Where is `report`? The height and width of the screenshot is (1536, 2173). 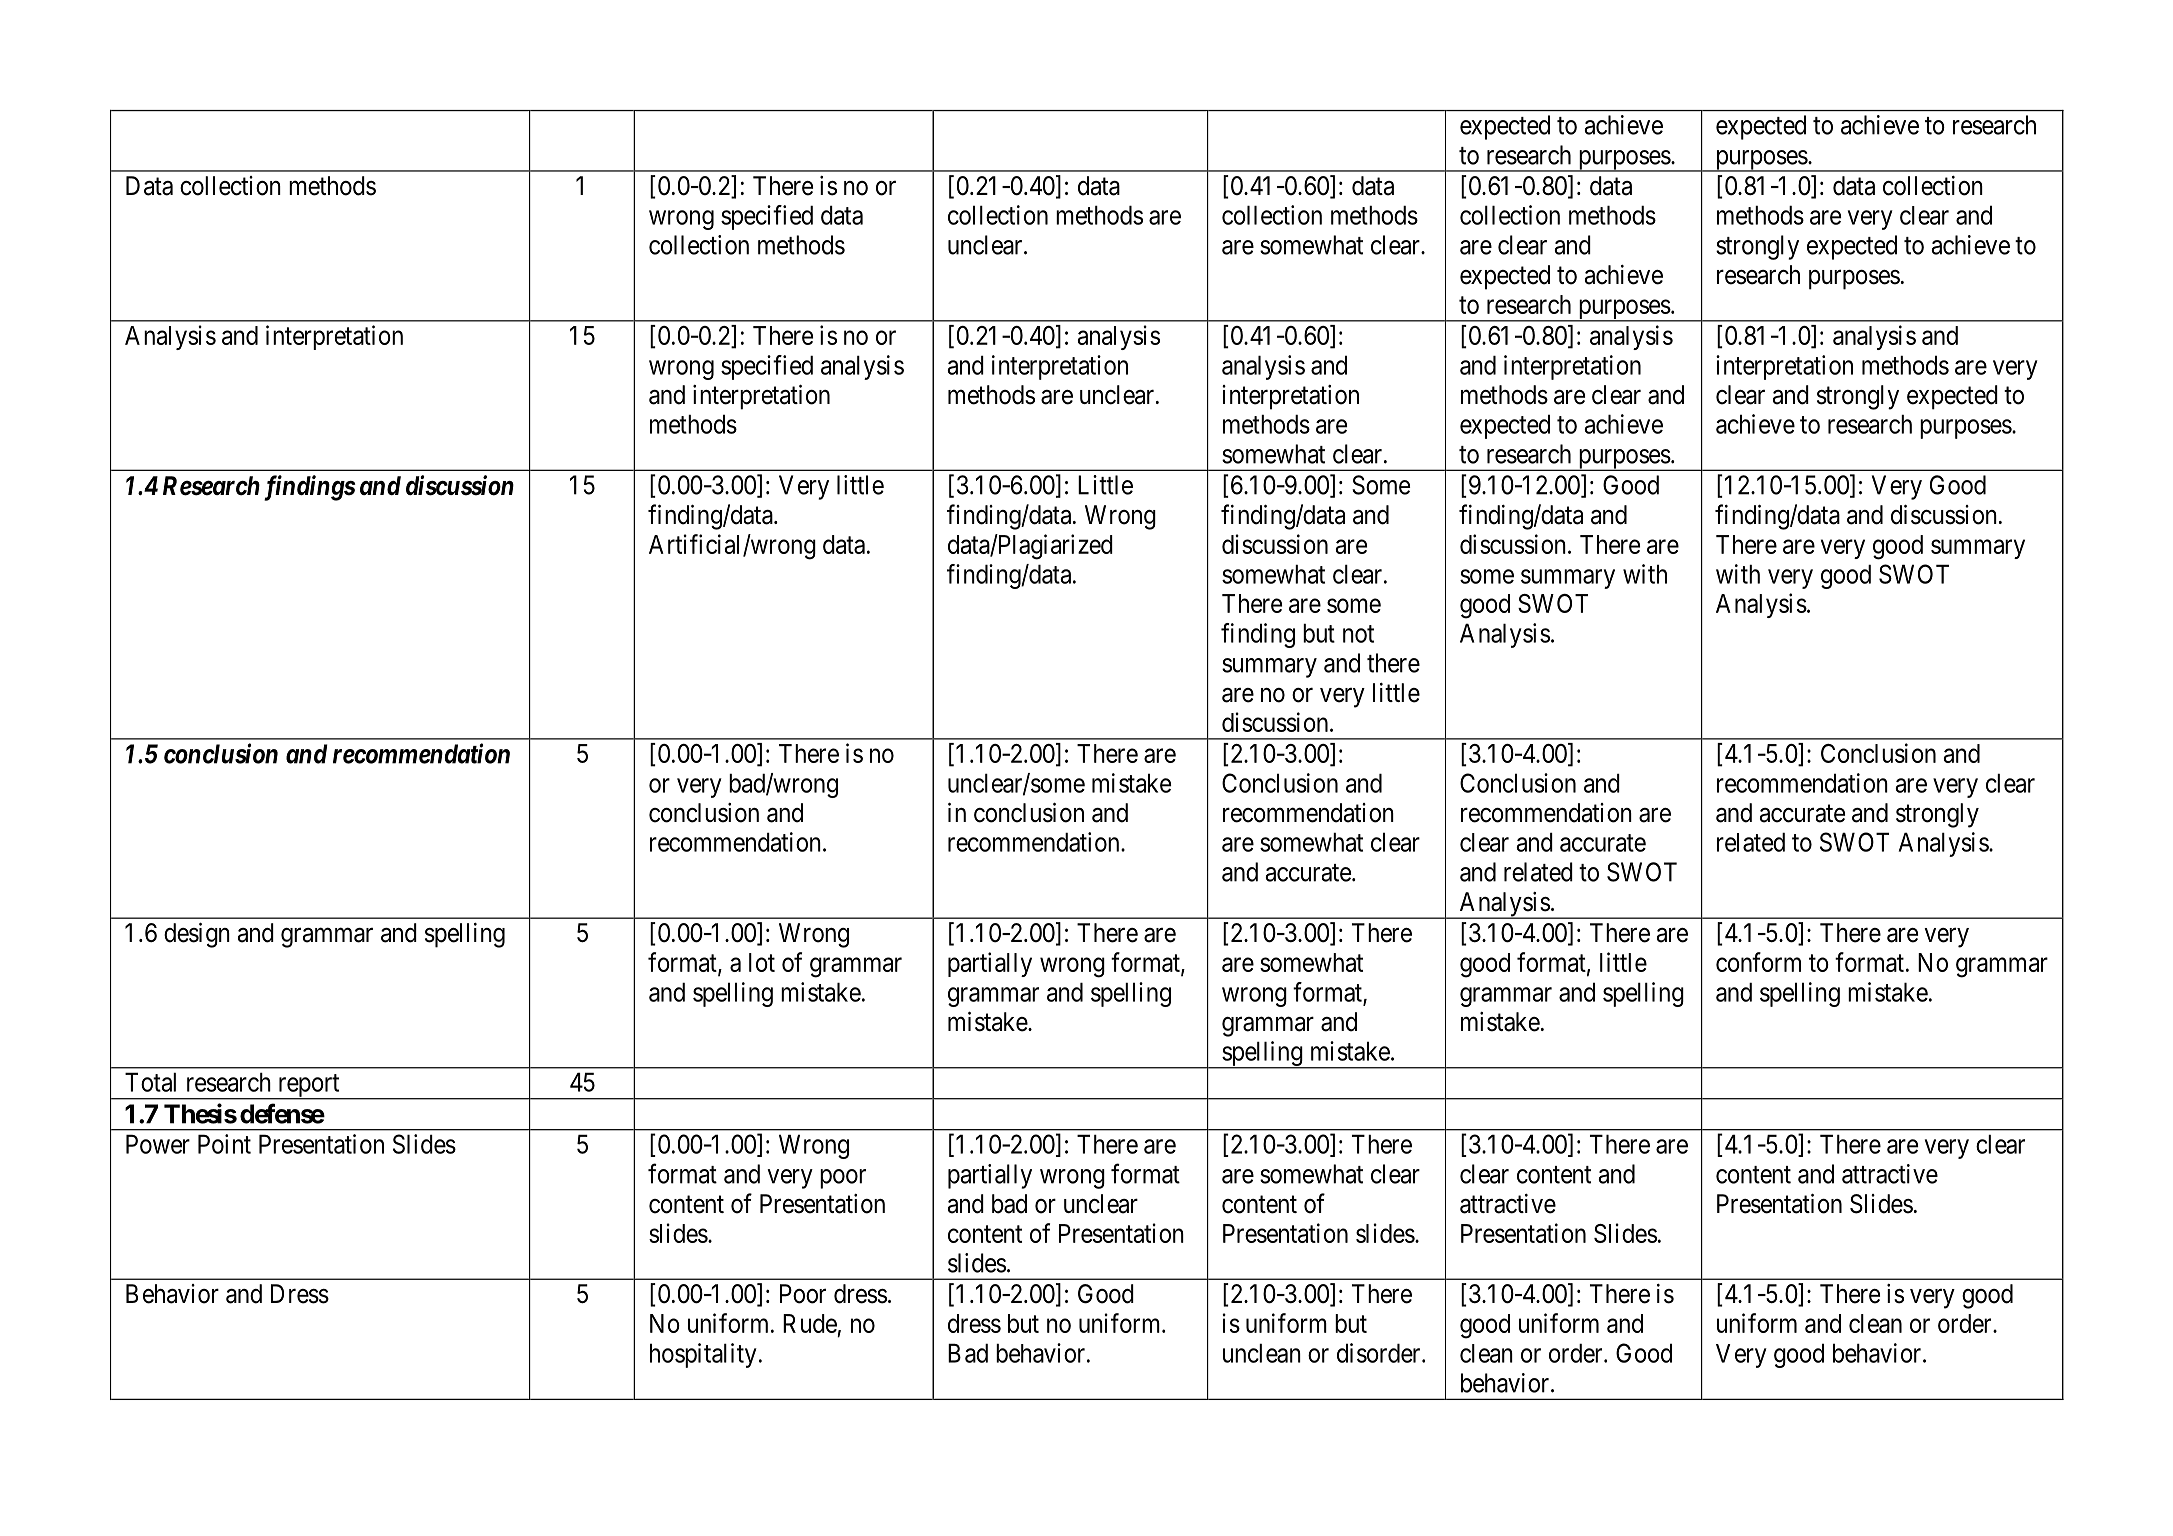 report is located at coordinates (308, 1087).
